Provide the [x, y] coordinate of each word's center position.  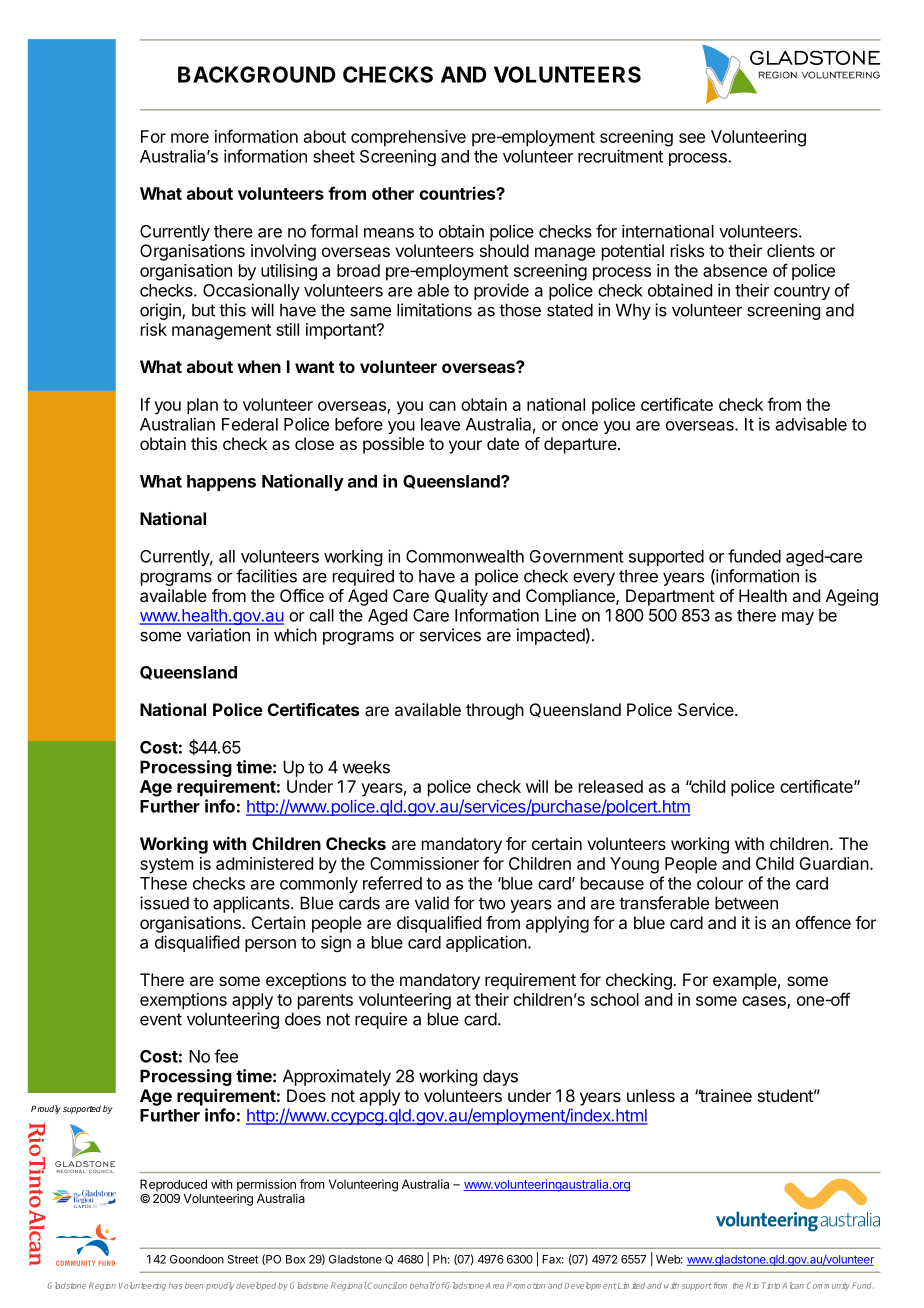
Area [495, 1286]
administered [264, 863]
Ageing [852, 597]
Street [243, 1259]
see [692, 138]
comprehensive [408, 138]
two [492, 903]
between [746, 903]
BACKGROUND [257, 74]
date [503, 443]
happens [221, 483]
